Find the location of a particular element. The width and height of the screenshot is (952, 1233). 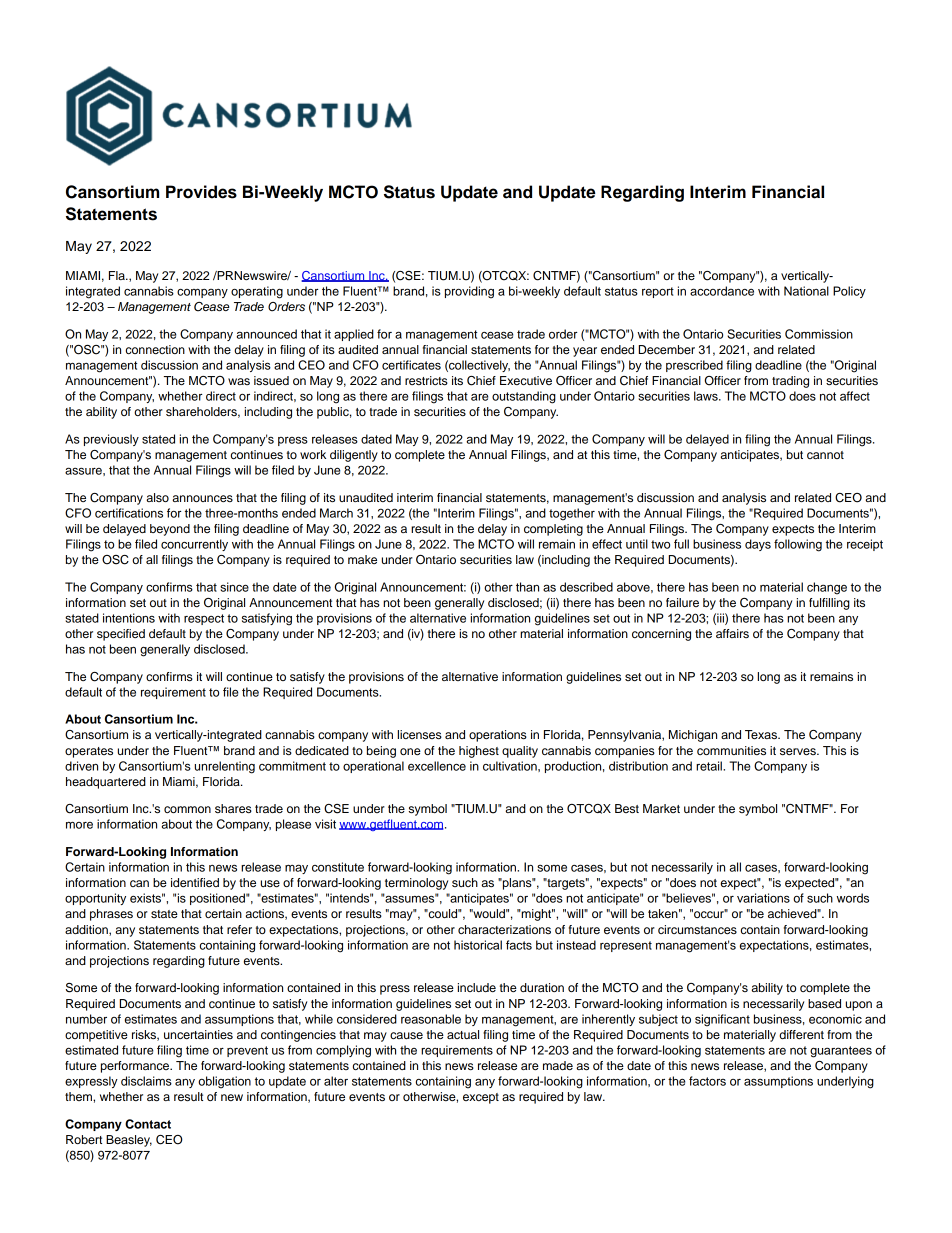

Provides is located at coordinates (201, 192).
